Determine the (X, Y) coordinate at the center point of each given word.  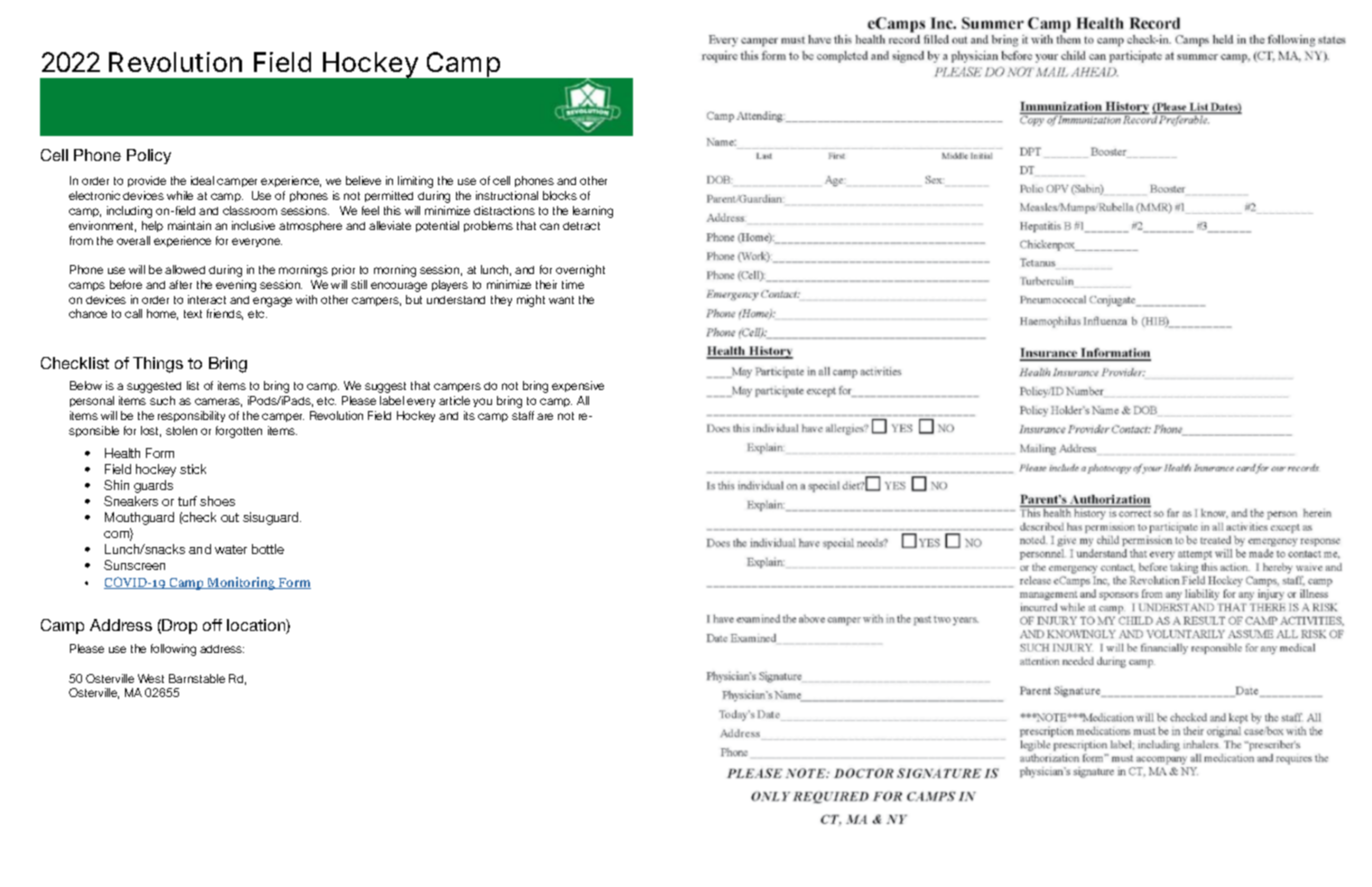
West (151, 678)
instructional (507, 195)
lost (151, 431)
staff (523, 415)
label (392, 400)
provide (147, 181)
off (212, 625)
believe (363, 180)
